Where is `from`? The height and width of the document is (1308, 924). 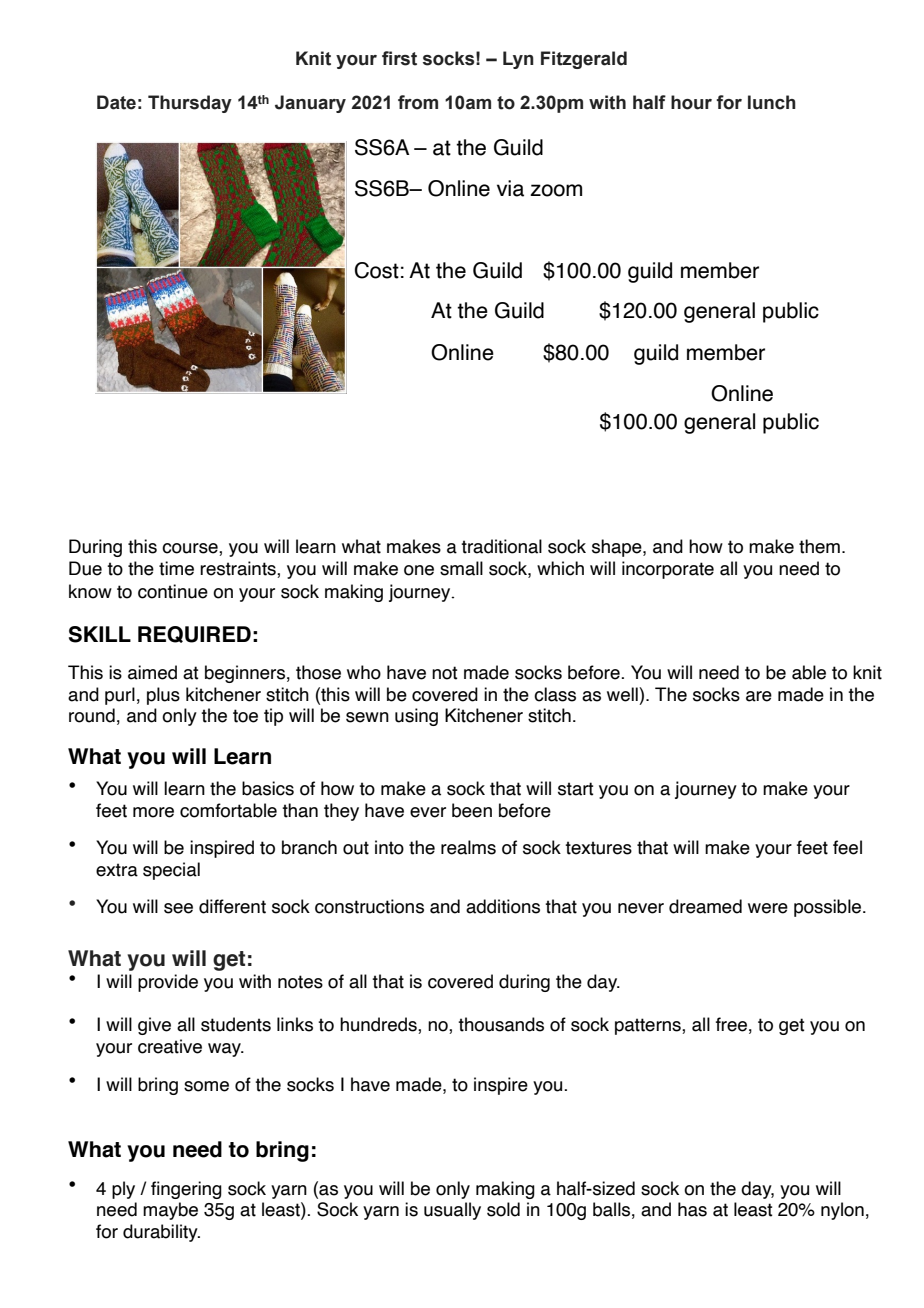 from is located at coordinates (418, 102).
